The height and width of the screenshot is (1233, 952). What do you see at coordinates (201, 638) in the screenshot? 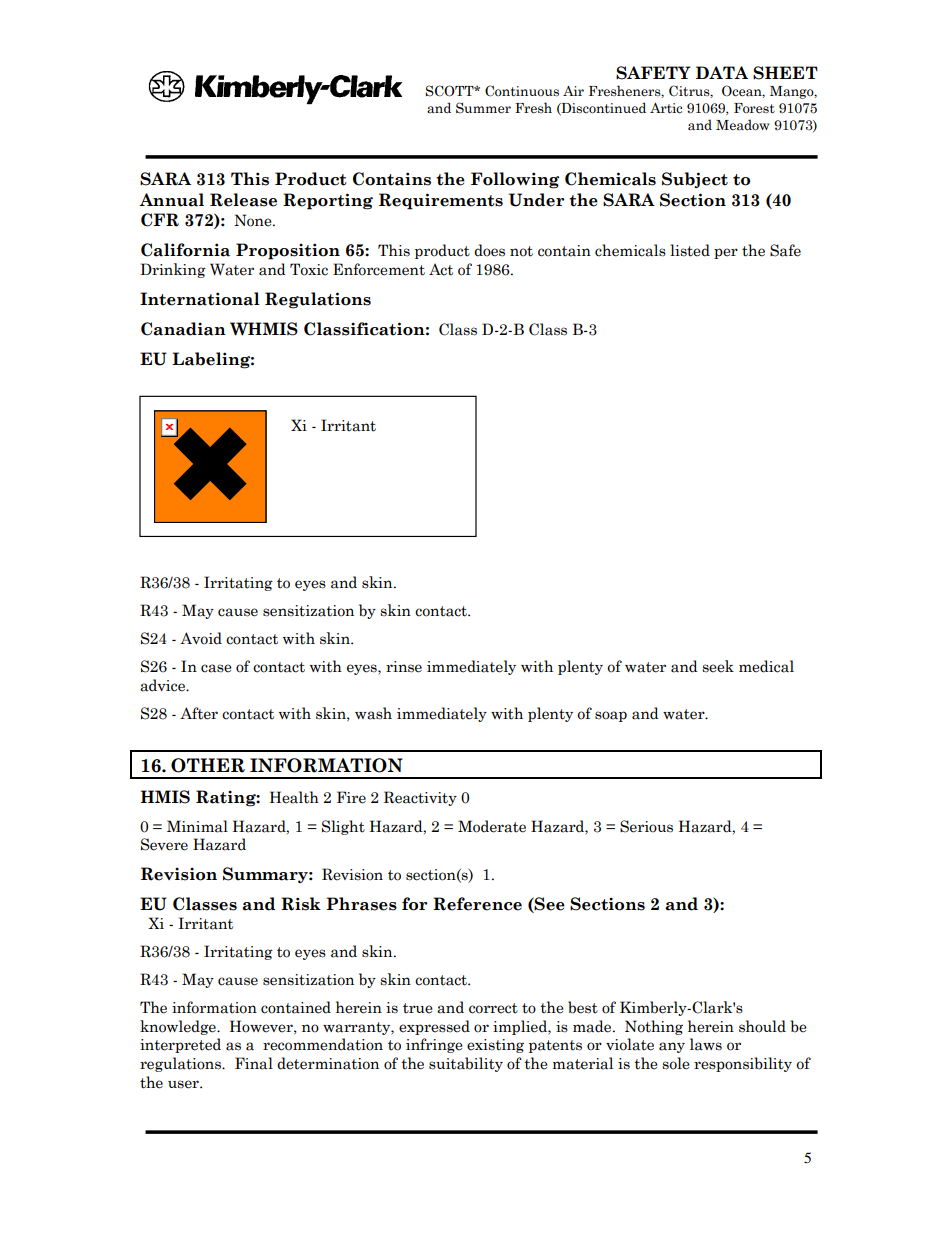
I see `Avoid` at bounding box center [201, 638].
